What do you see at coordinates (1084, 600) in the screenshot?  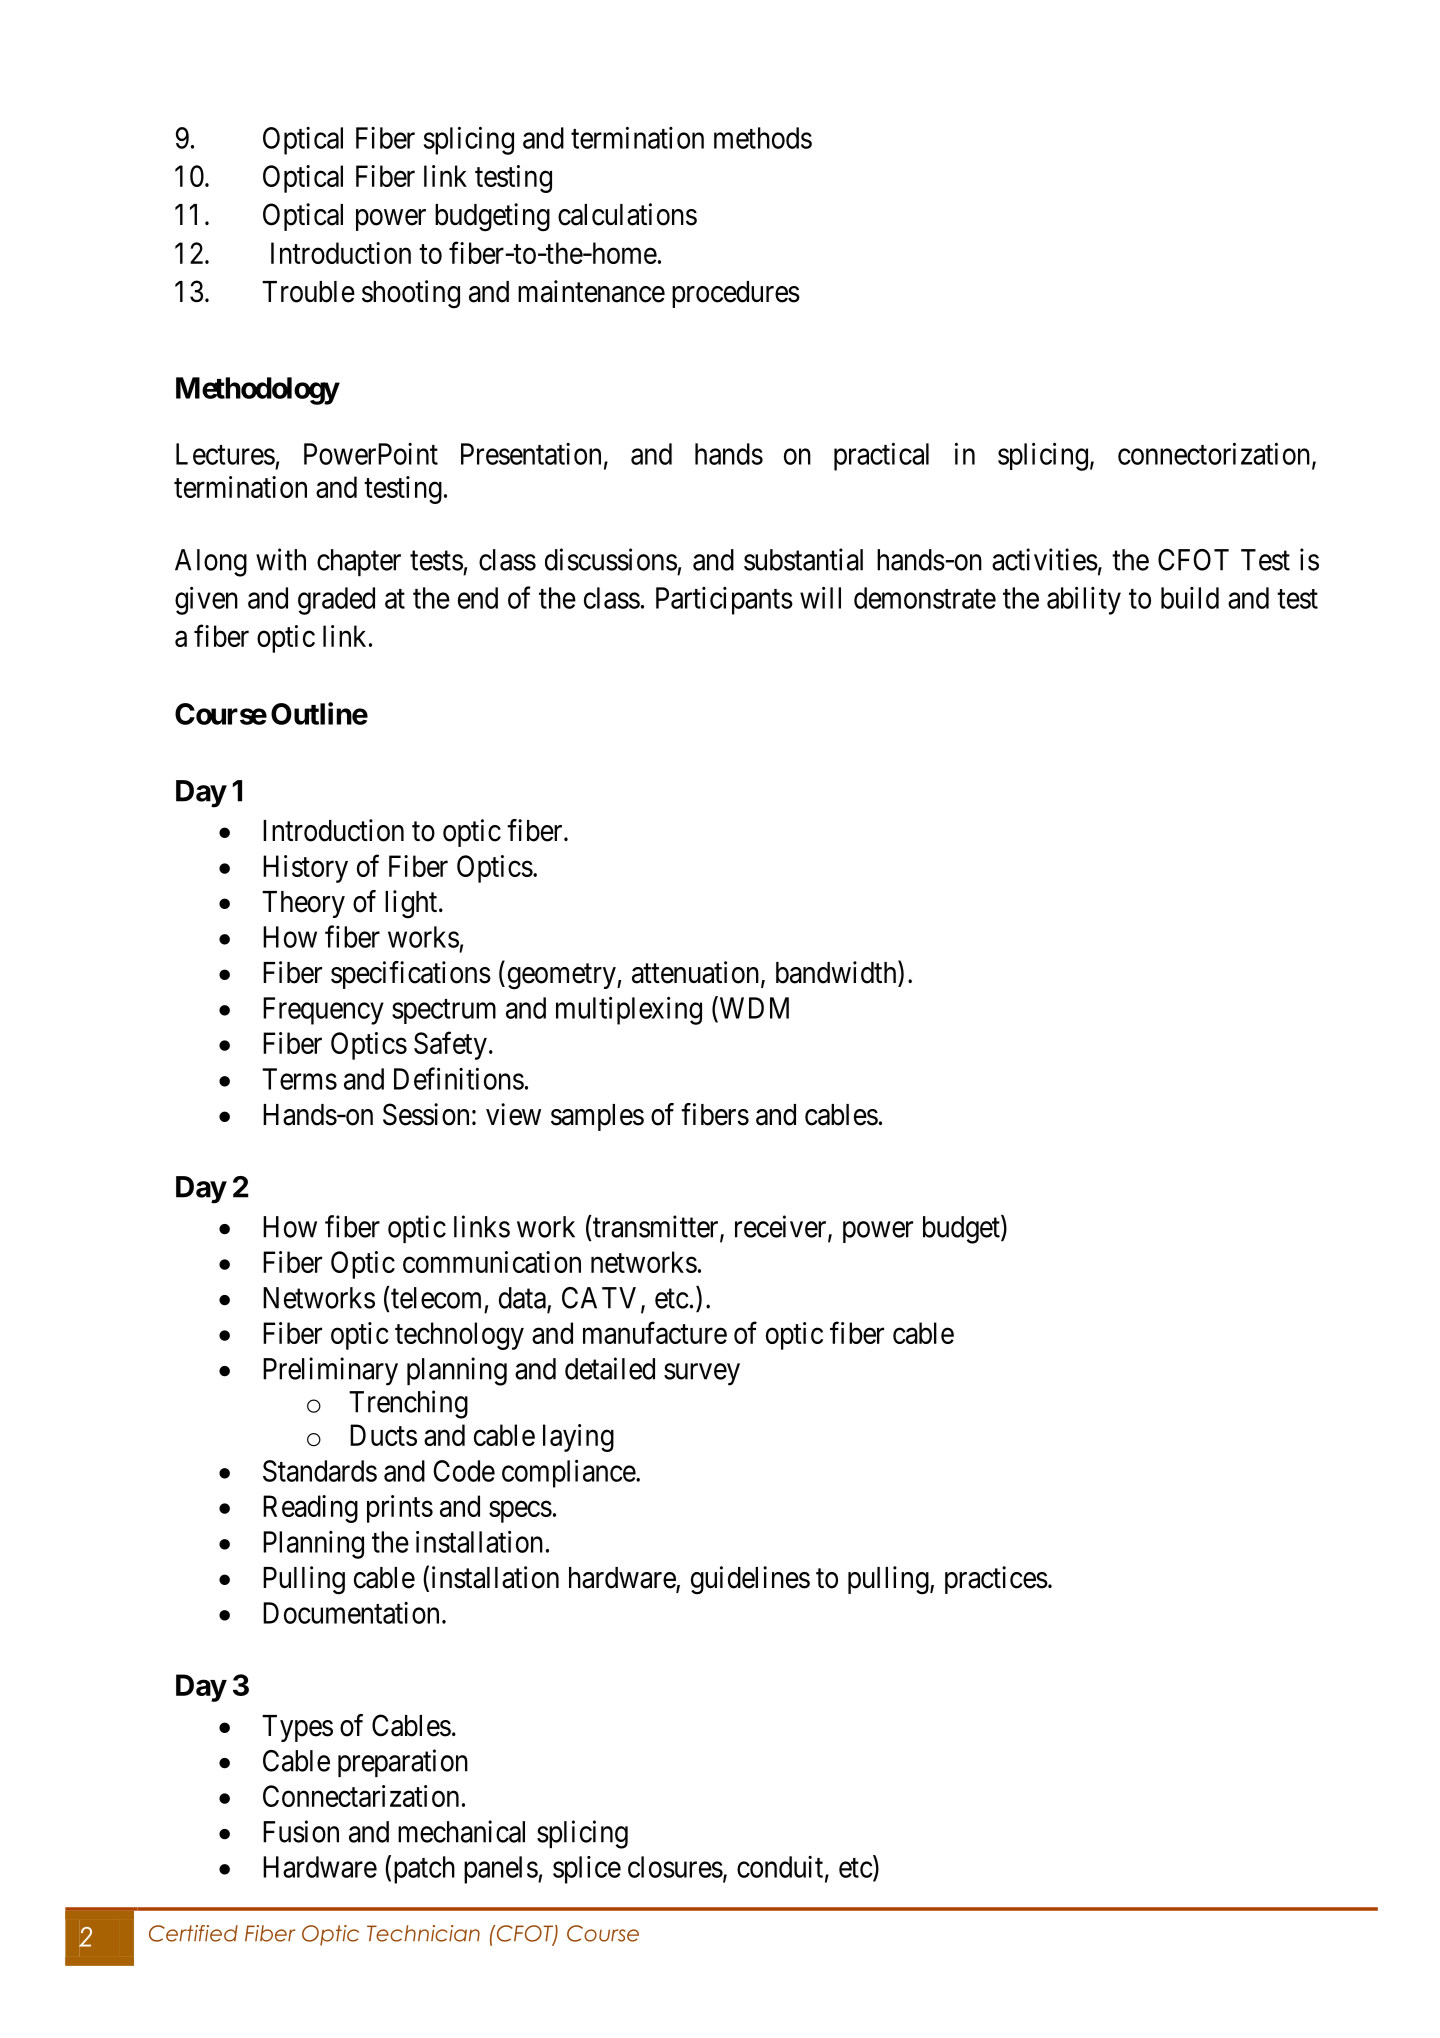 I see `ability` at bounding box center [1084, 600].
